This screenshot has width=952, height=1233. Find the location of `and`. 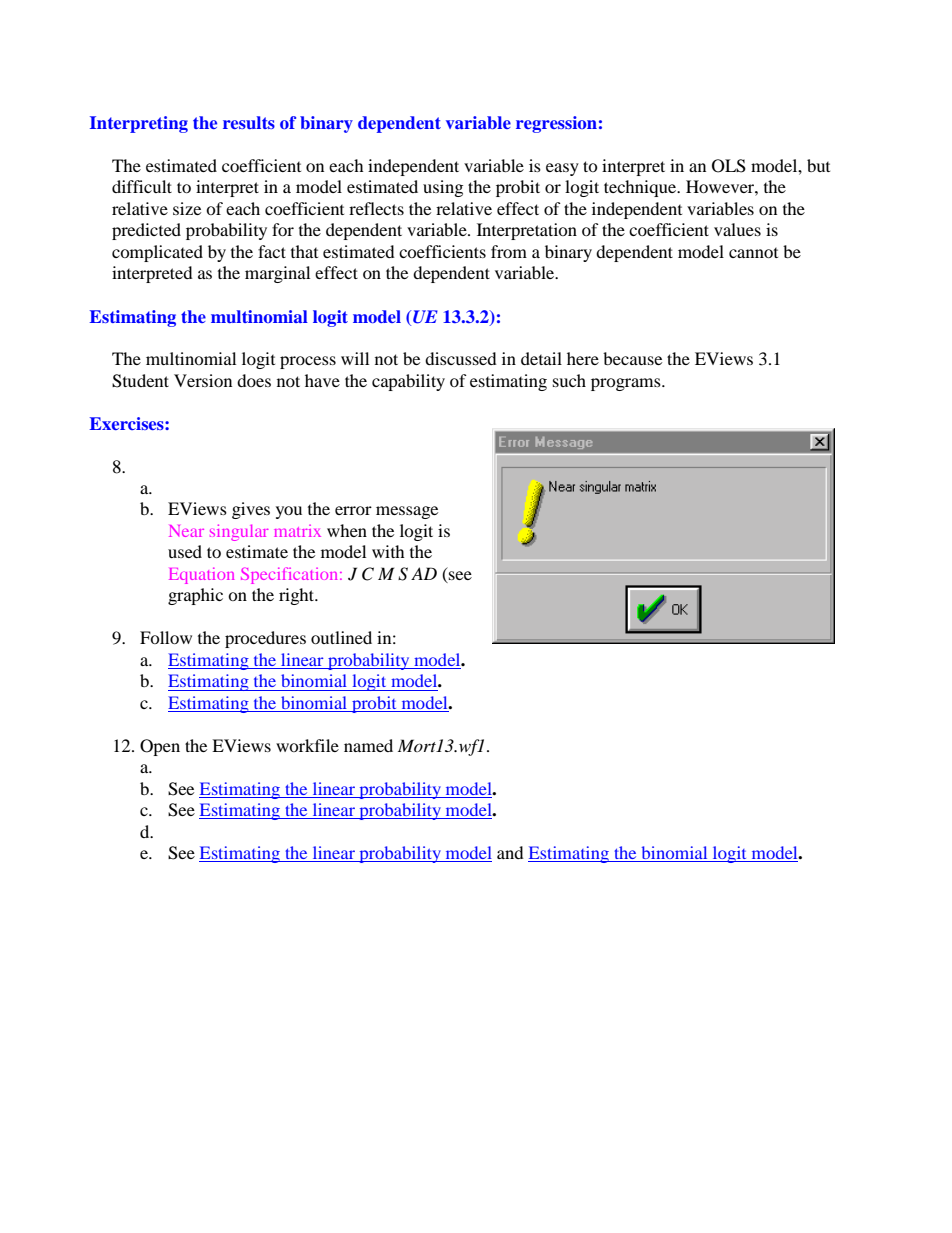

and is located at coordinates (510, 852).
